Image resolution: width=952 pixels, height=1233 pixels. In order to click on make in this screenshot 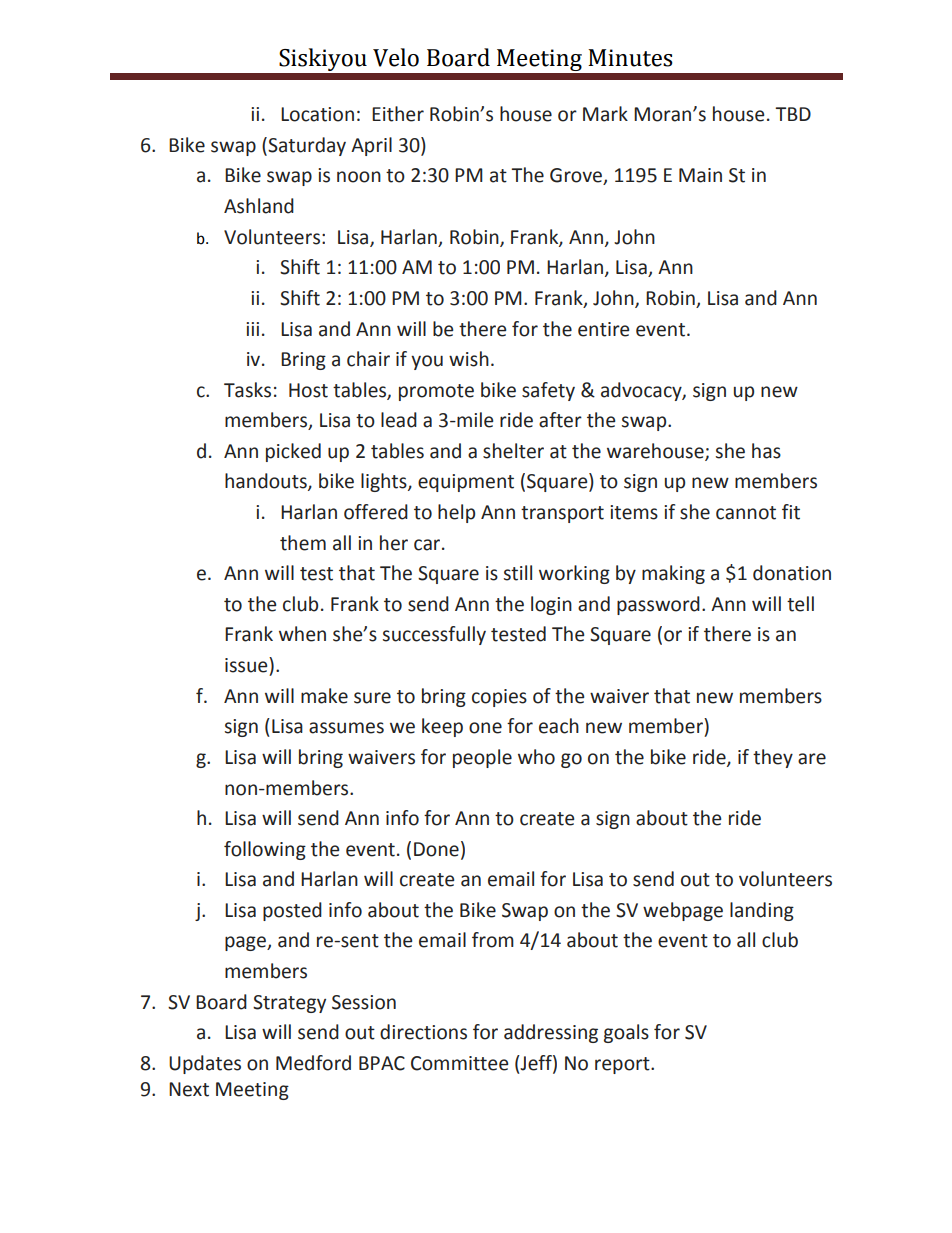, I will do `click(324, 696)`.
